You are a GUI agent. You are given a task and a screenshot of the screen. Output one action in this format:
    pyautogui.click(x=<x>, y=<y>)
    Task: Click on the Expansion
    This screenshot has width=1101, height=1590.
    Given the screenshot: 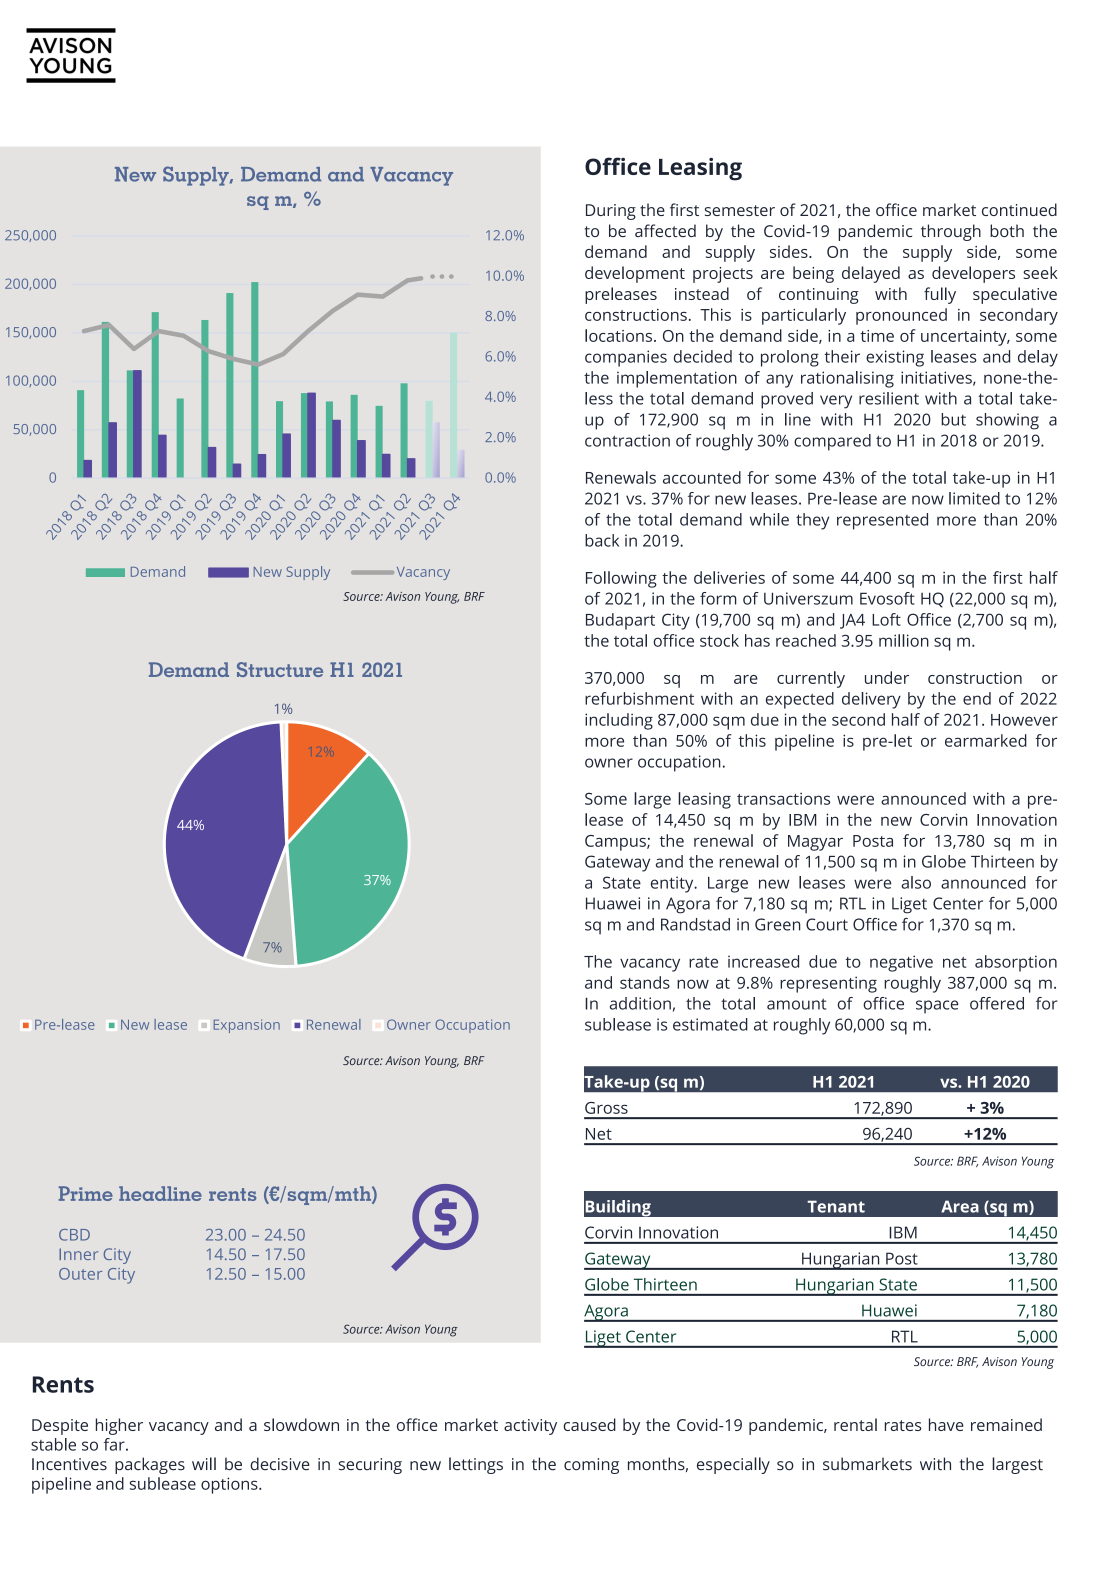 What is the action you would take?
    pyautogui.click(x=247, y=1026)
